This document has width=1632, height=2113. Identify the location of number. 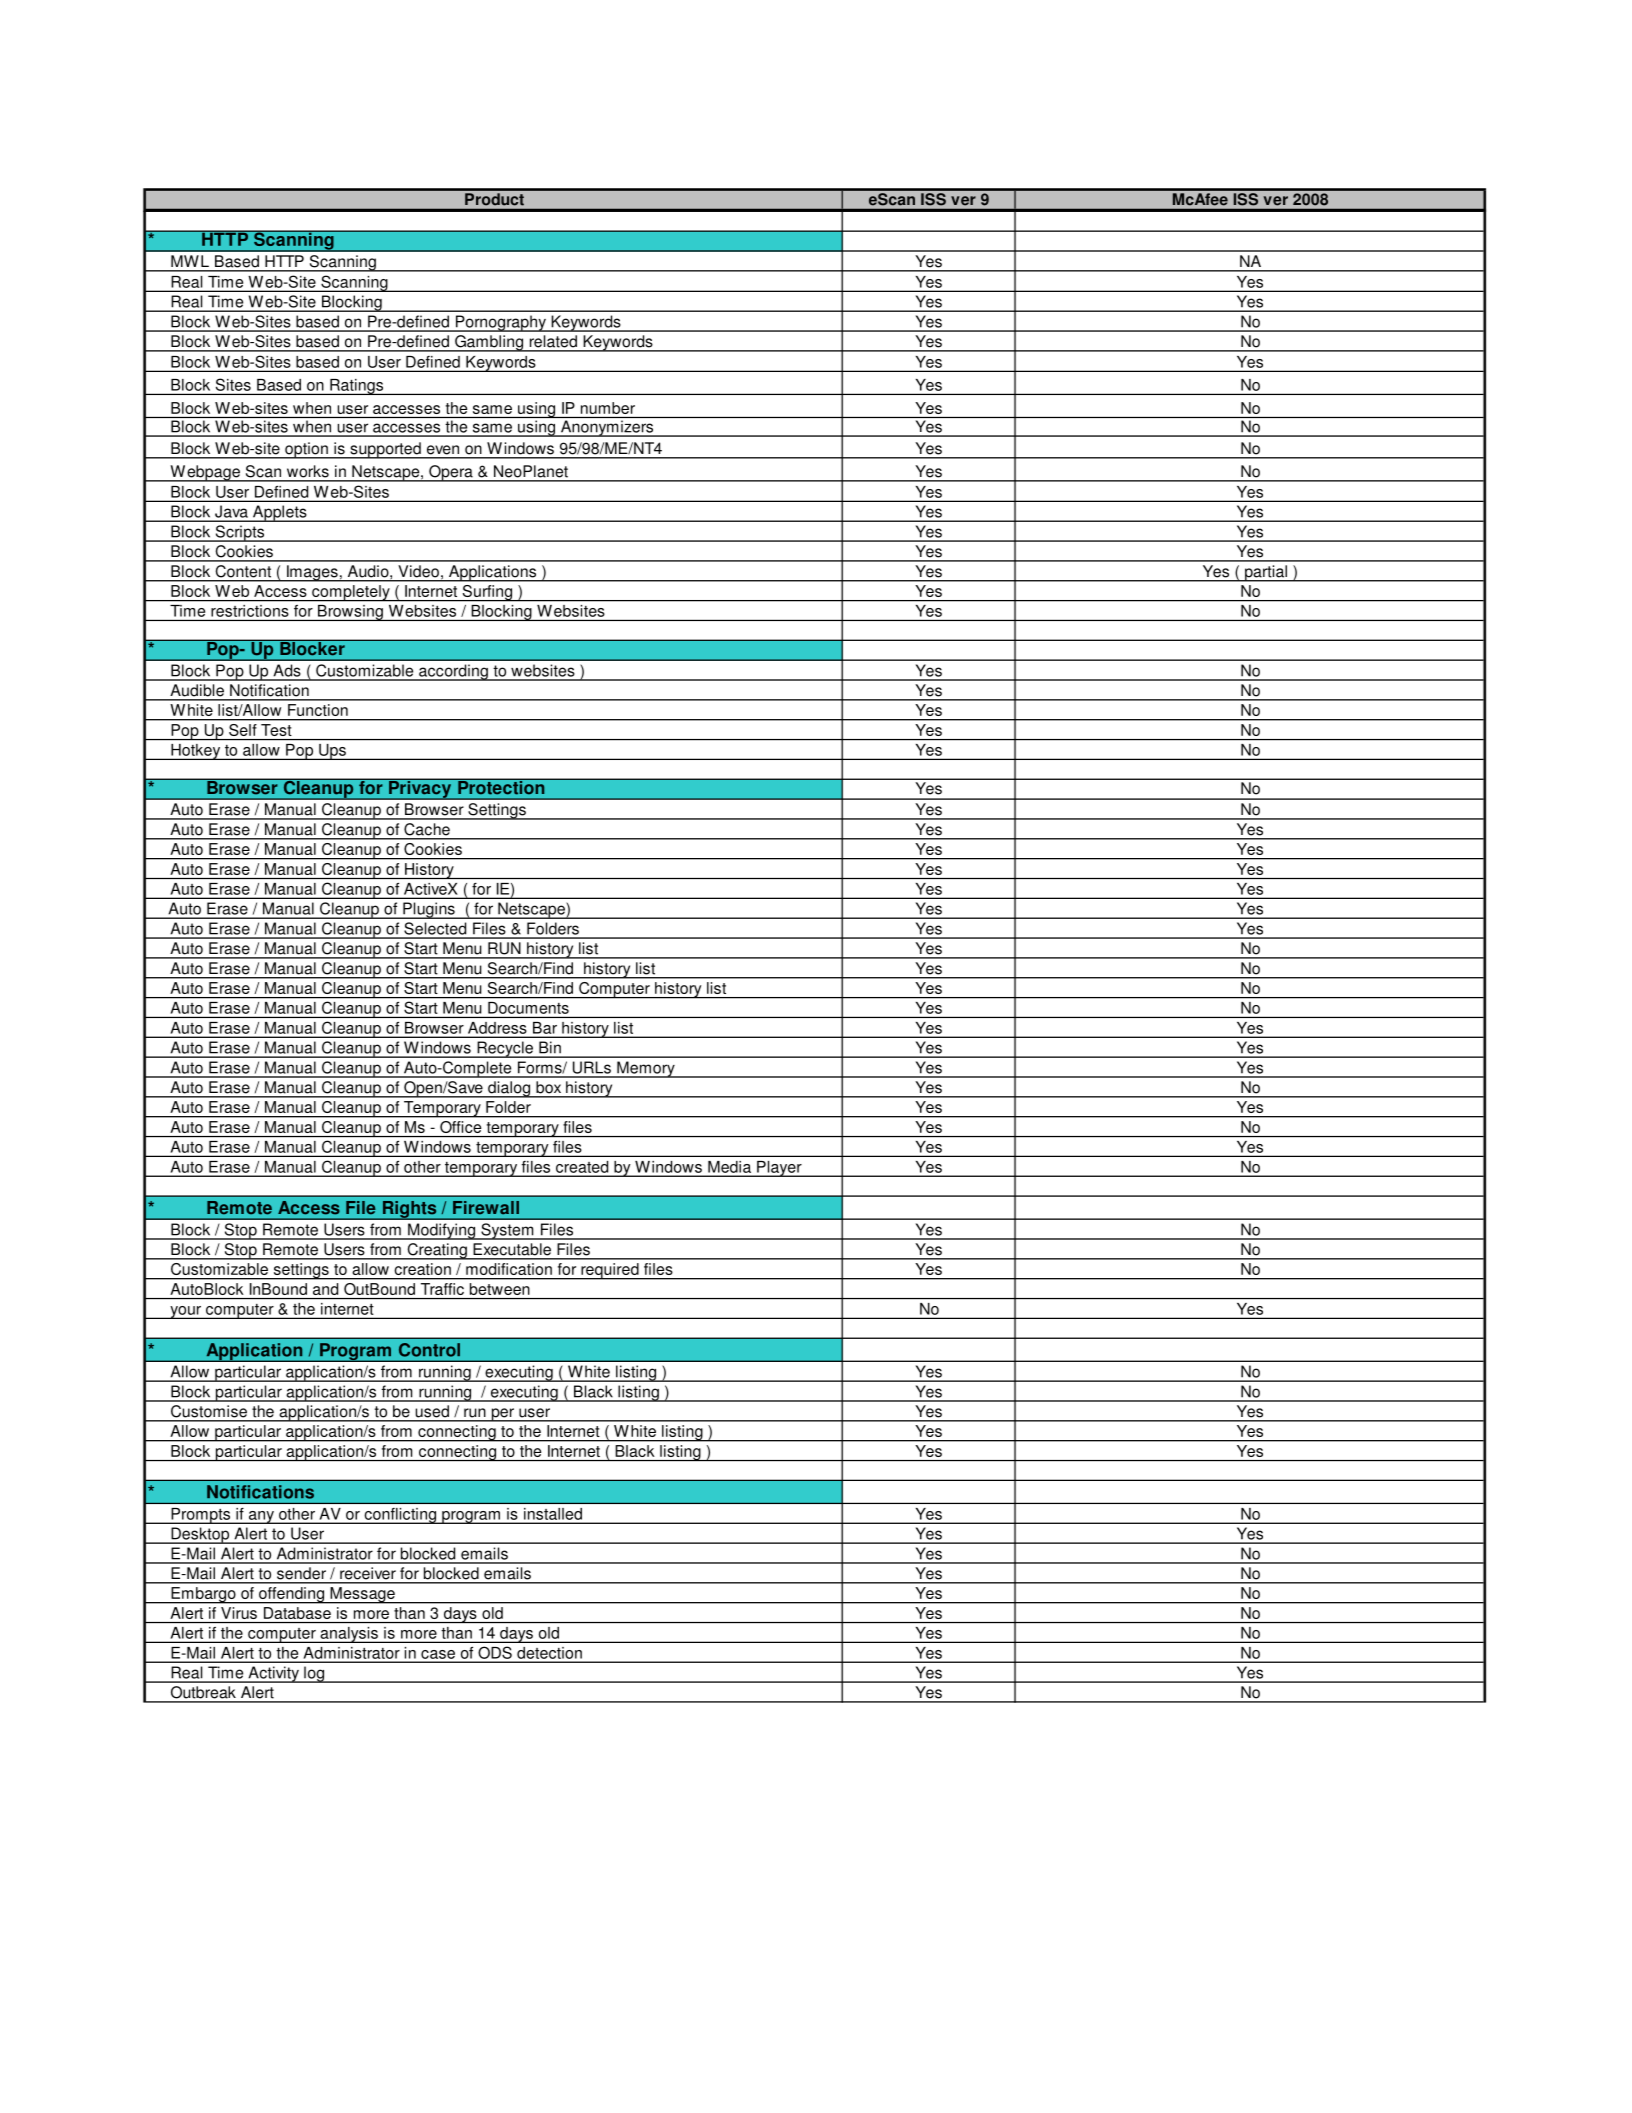
(608, 408).
